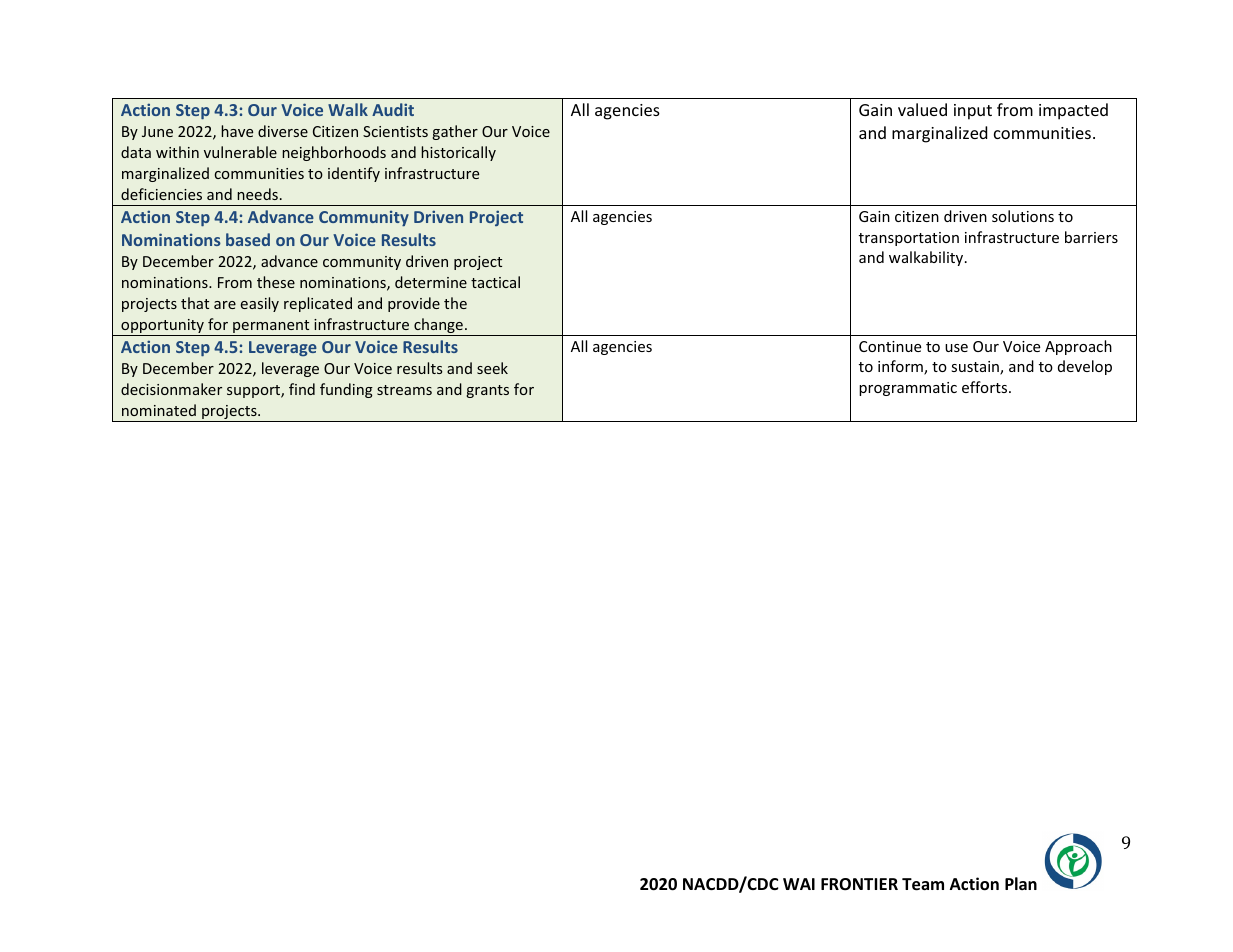 This screenshot has height=952, width=1233. What do you see at coordinates (1021, 883) in the screenshot?
I see `Plan` at bounding box center [1021, 883].
